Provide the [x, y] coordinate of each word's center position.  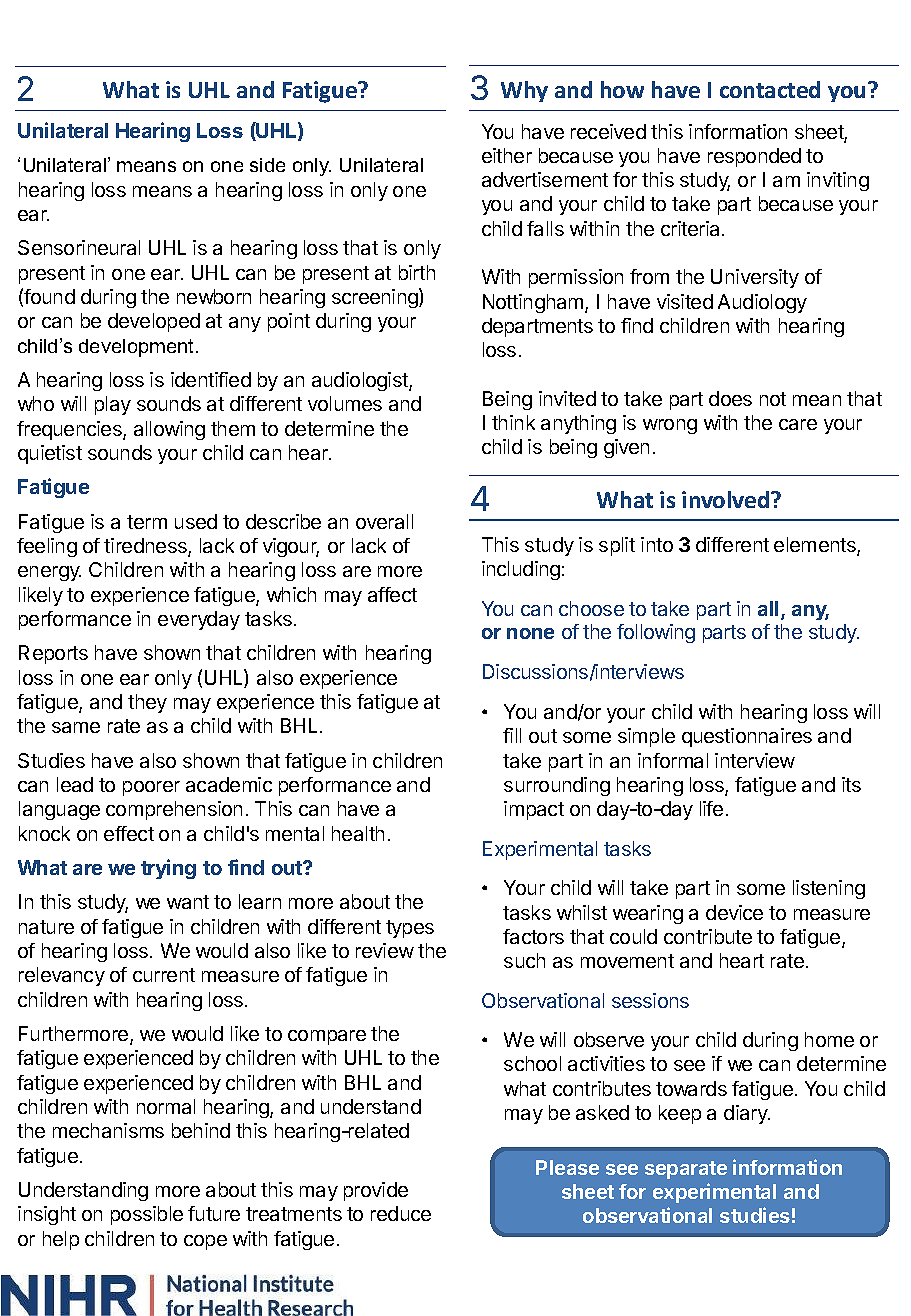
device [734, 912]
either [507, 155]
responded [754, 157]
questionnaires [747, 737]
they [147, 703]
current [164, 975]
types [410, 929]
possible [147, 1215]
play [113, 405]
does [730, 398]
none [530, 633]
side [267, 165]
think [513, 422]
